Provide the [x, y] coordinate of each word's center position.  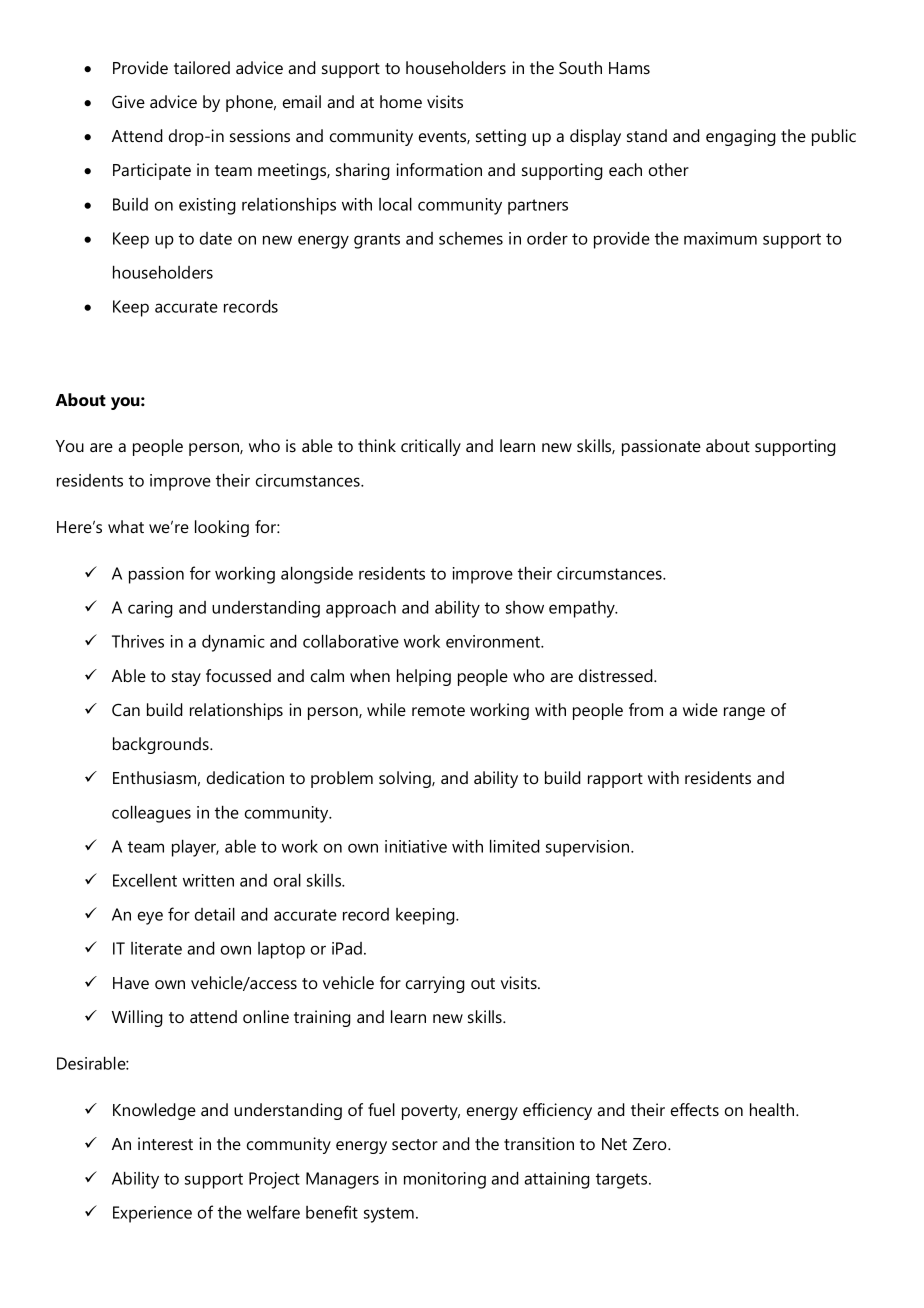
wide [700, 709]
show [525, 607]
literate [156, 948]
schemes [471, 238]
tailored [202, 67]
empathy [583, 609]
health [773, 1109]
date [216, 238]
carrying [435, 984]
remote [438, 710]
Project [274, 1180]
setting [501, 137]
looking [222, 528]
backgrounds [162, 745]
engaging [741, 137]
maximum [720, 238]
